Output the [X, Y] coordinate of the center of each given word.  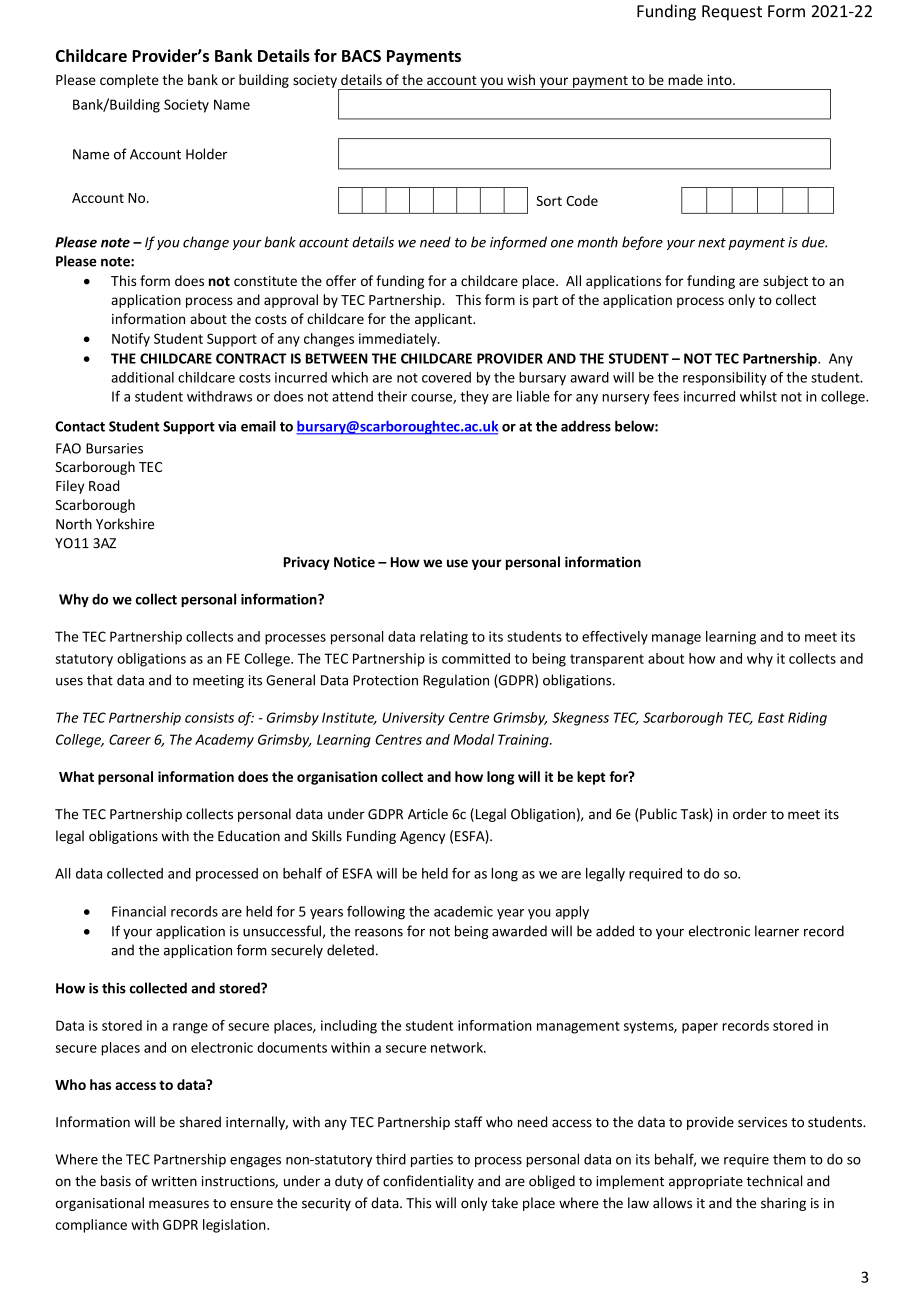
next [712, 243]
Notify [131, 340]
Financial [139, 911]
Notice [354, 562]
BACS [361, 56]
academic [463, 911]
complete [129, 81]
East [771, 717]
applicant [444, 320]
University [413, 719]
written [174, 1181]
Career [130, 739]
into [720, 80]
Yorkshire [125, 524]
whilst [758, 396]
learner [777, 931]
